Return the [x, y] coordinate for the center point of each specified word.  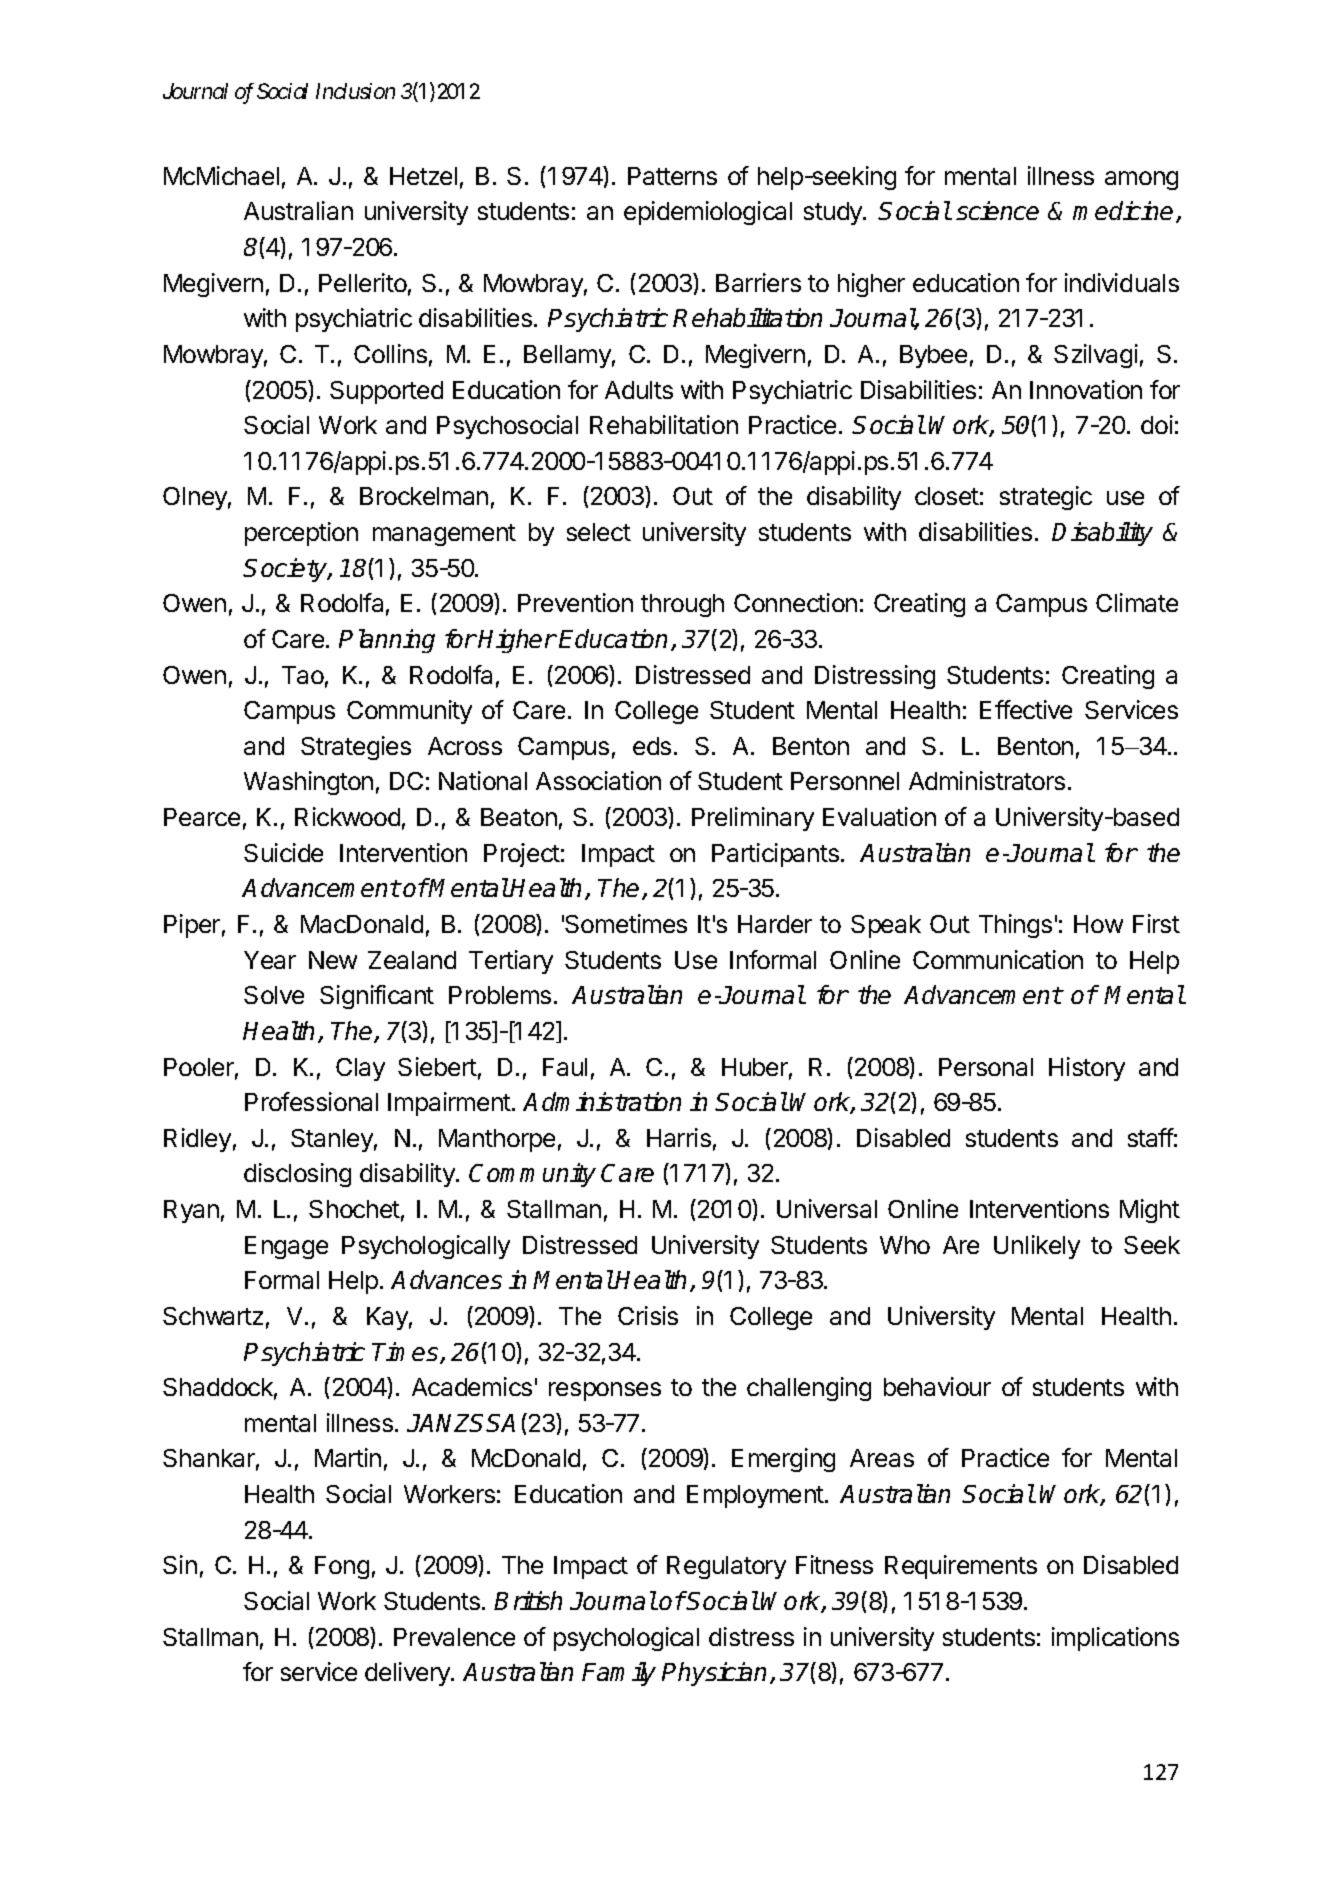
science [997, 210]
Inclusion [355, 91]
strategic [1046, 498]
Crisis [648, 1315]
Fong [342, 1567]
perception [301, 534]
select [599, 532]
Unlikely [1037, 1247]
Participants [775, 855]
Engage [286, 1247]
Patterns [672, 176]
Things [1015, 926]
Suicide [283, 852]
